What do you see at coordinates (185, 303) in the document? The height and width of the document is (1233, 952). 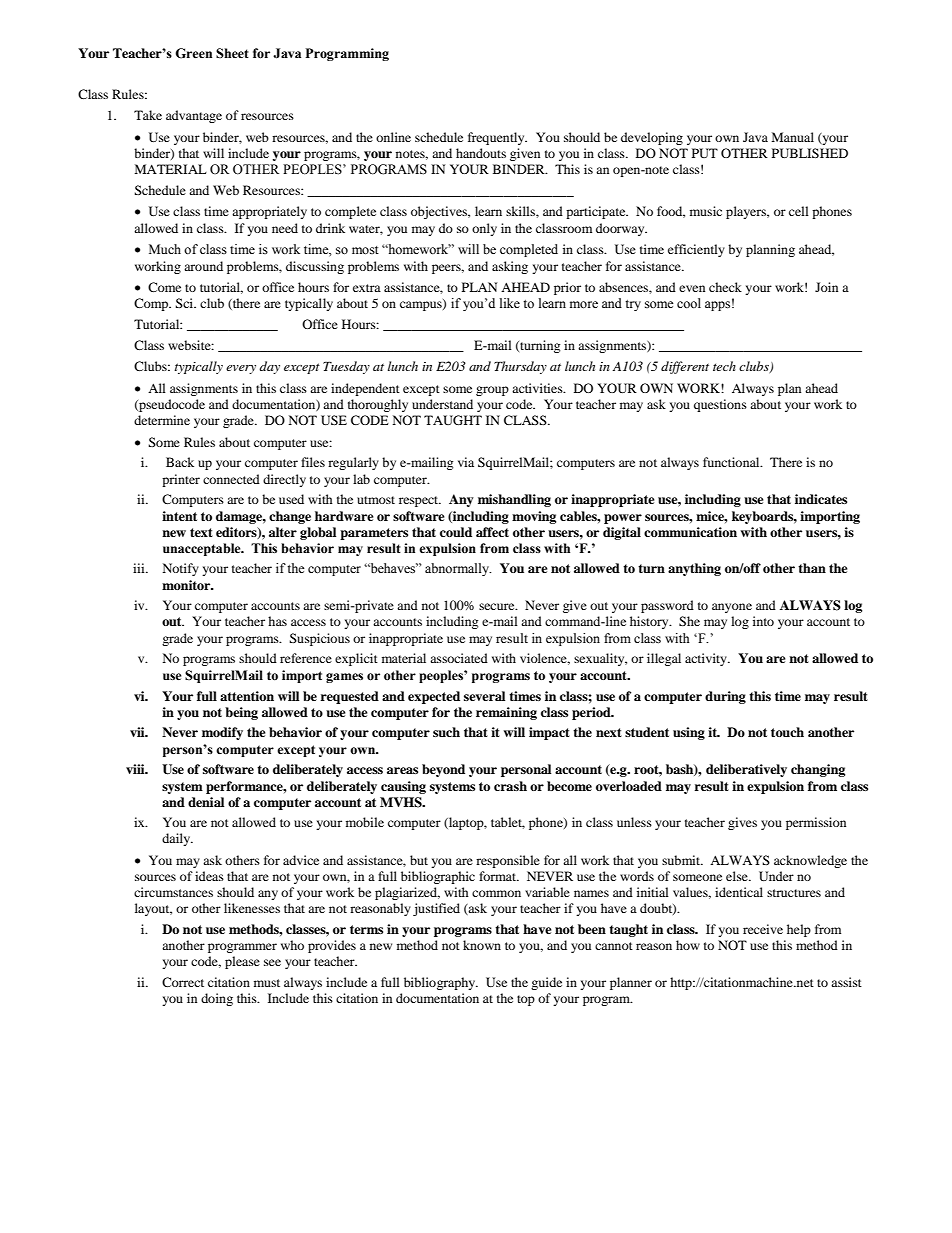 I see `Sci` at bounding box center [185, 303].
